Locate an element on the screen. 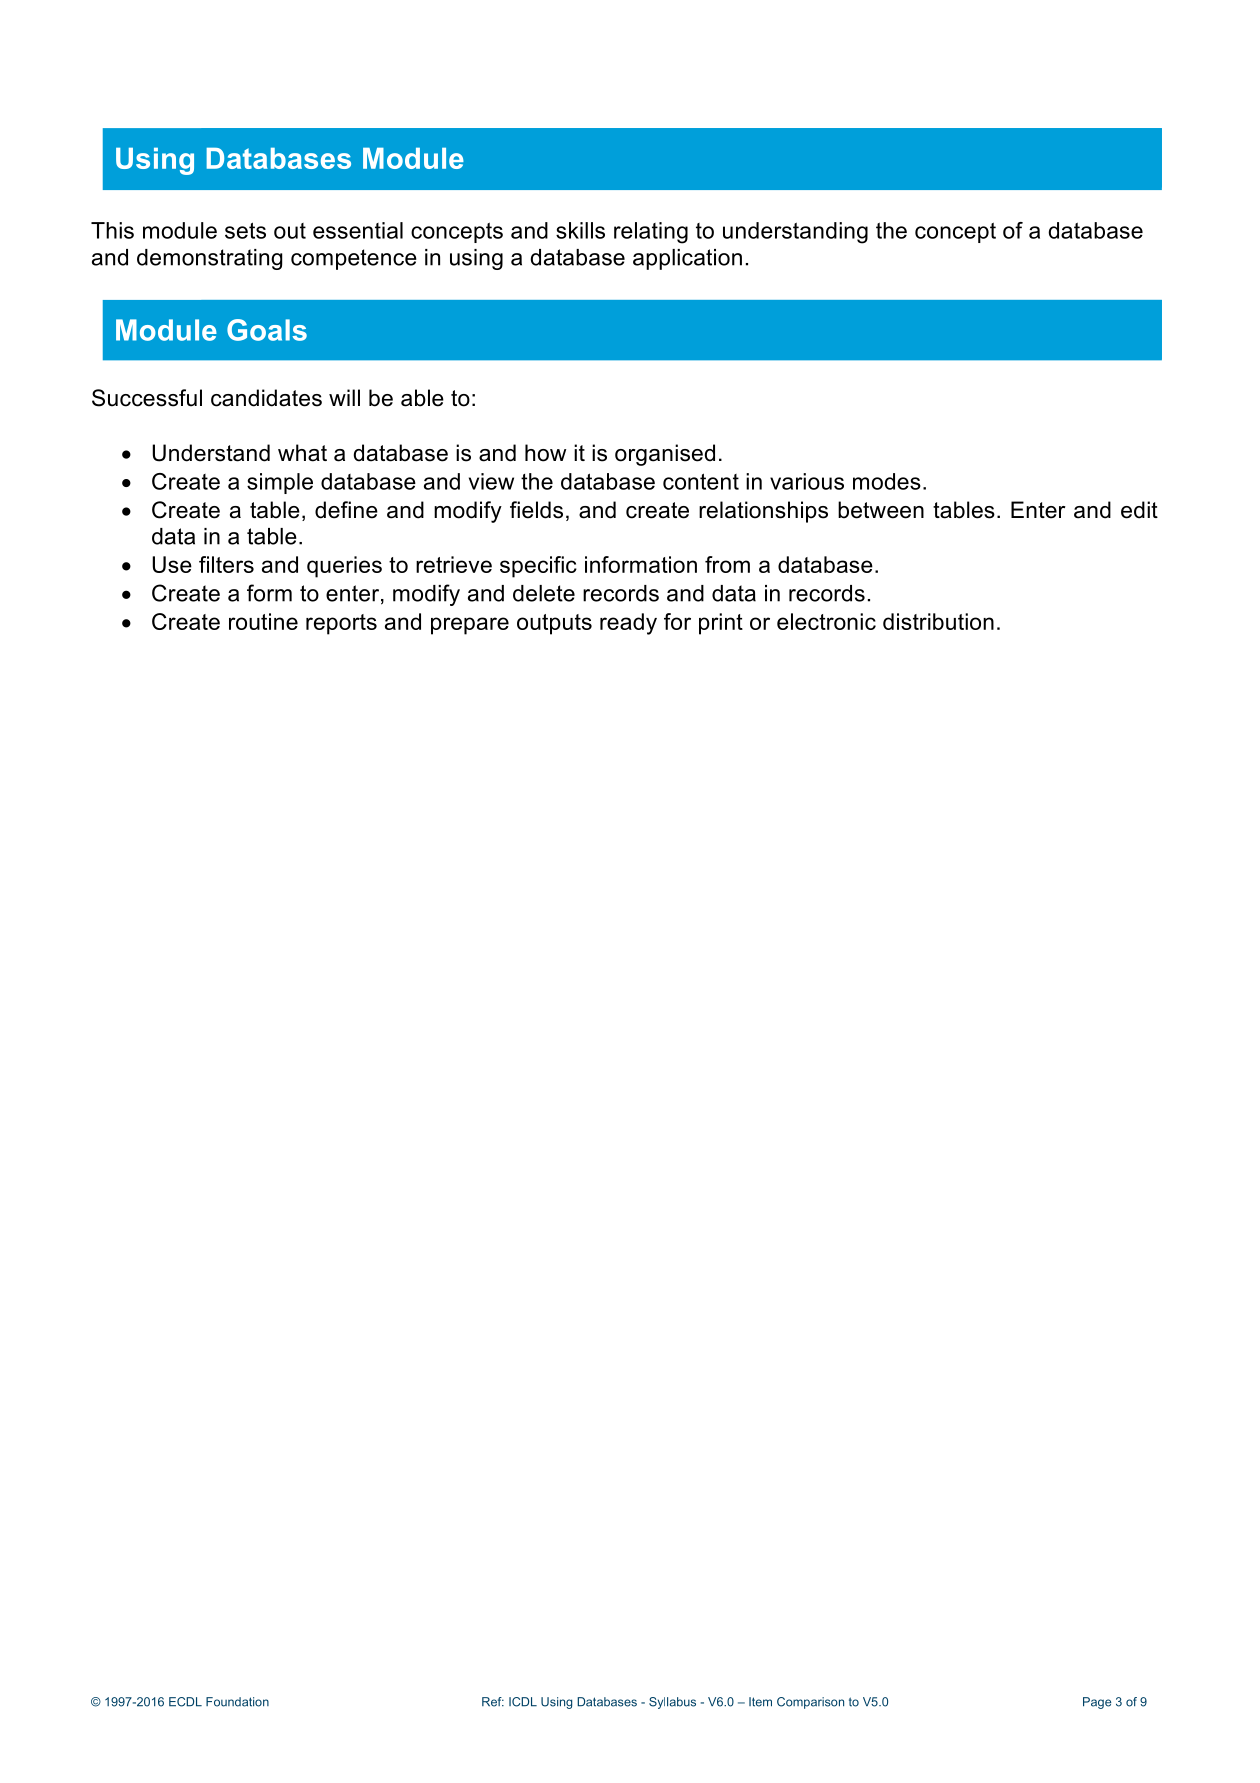  relating is located at coordinates (651, 233).
